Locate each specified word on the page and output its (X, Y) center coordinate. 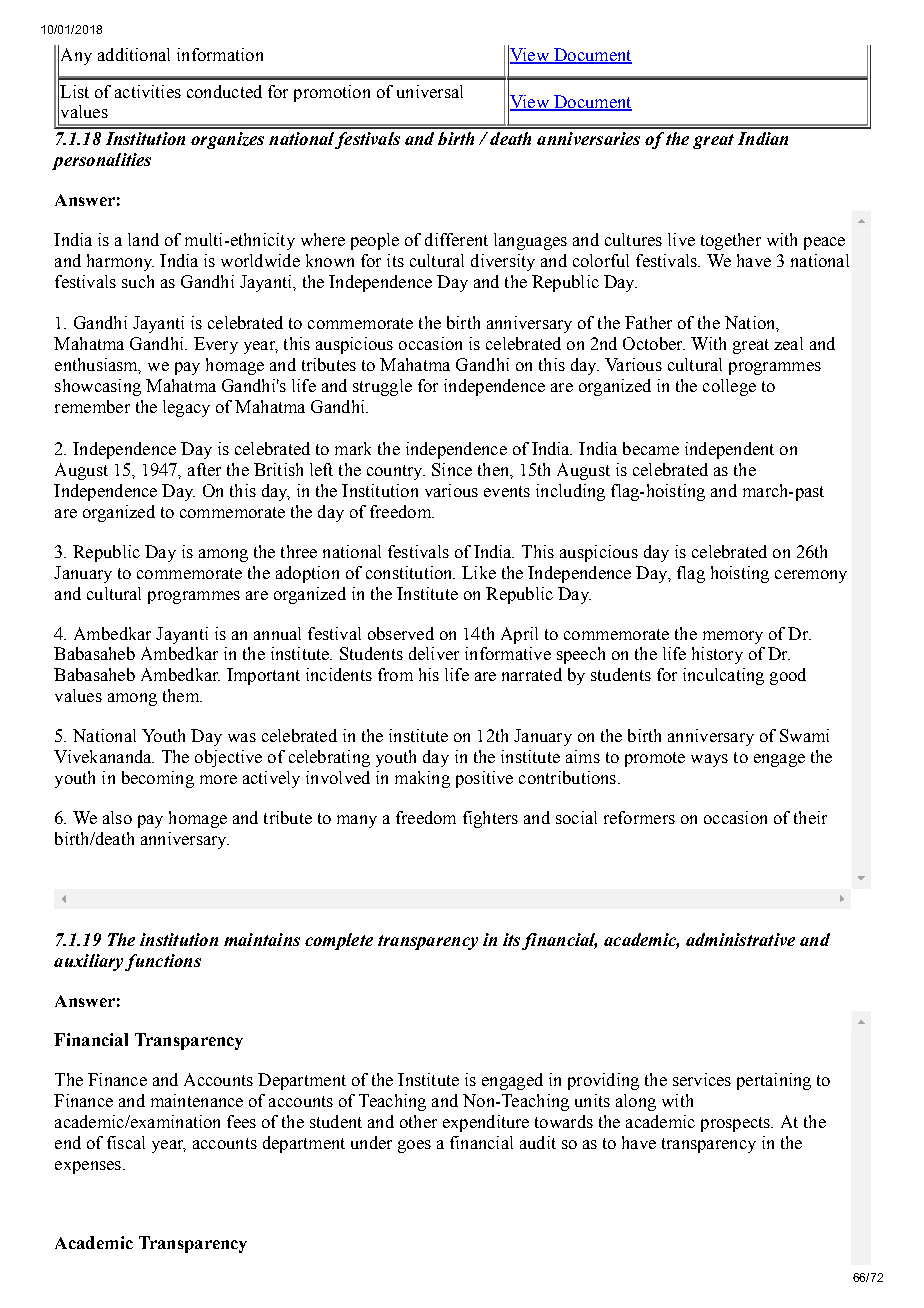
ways (709, 760)
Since (452, 469)
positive (484, 779)
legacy (186, 408)
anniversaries (588, 138)
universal (430, 91)
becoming (158, 779)
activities (148, 91)
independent (729, 450)
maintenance (197, 1100)
